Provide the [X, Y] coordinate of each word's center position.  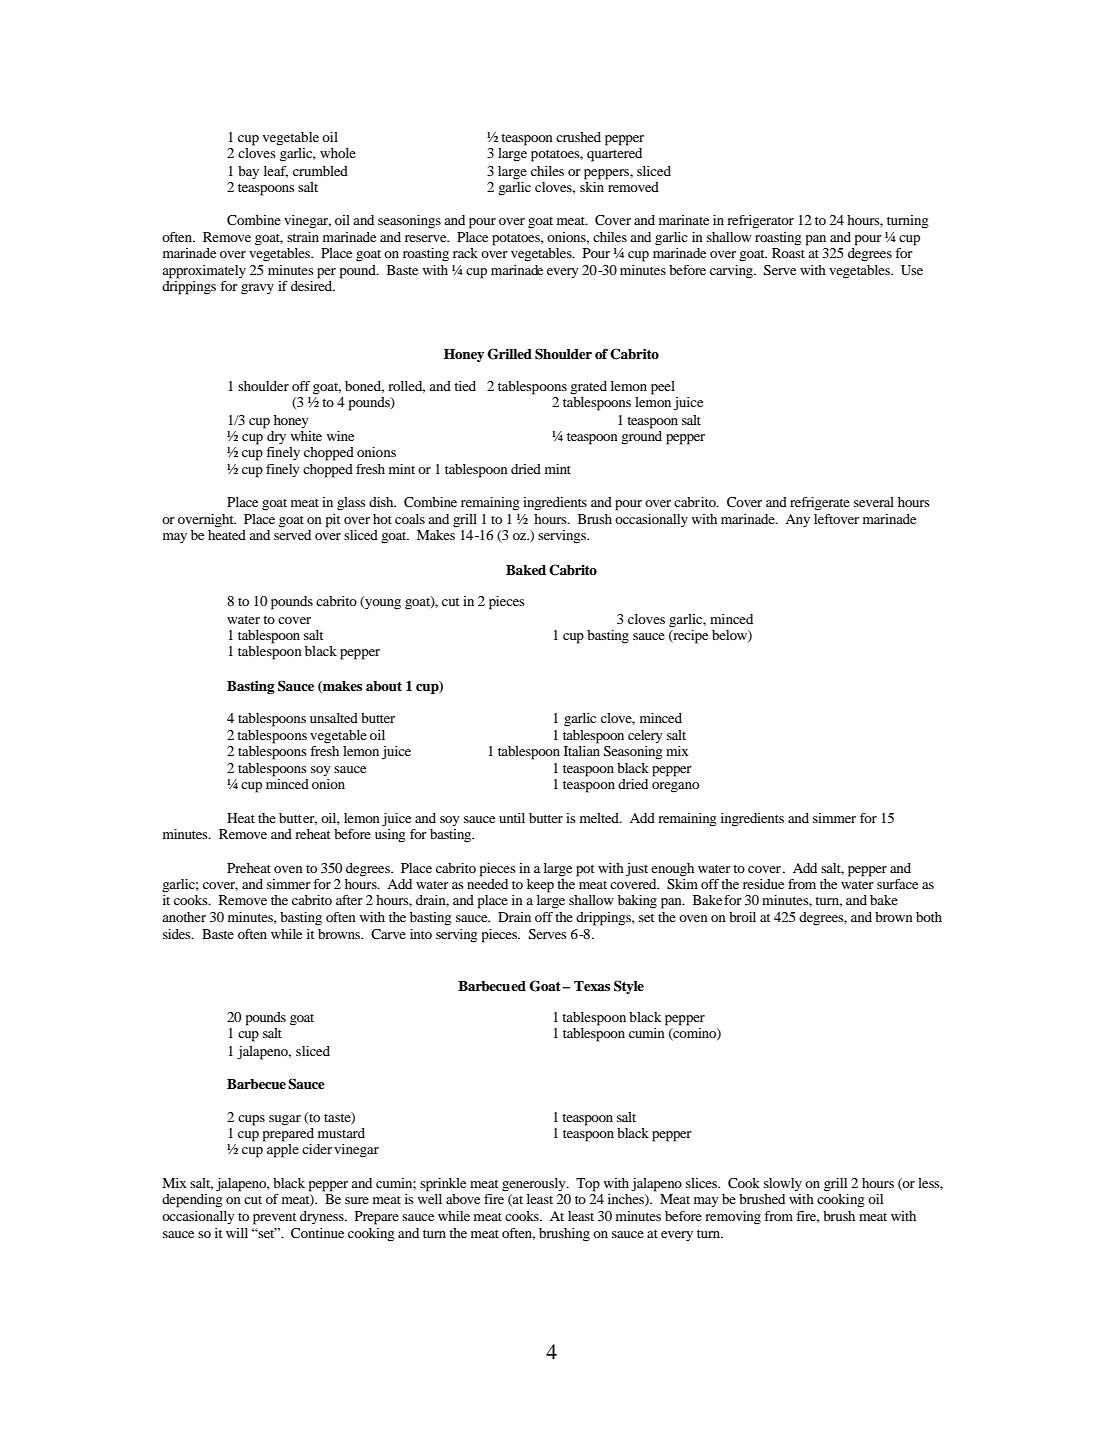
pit [333, 521]
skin [592, 187]
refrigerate [820, 504]
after [349, 900]
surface [897, 884]
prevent [275, 1218]
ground [641, 438]
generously [535, 1185]
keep [540, 886]
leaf [276, 172]
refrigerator [760, 222]
